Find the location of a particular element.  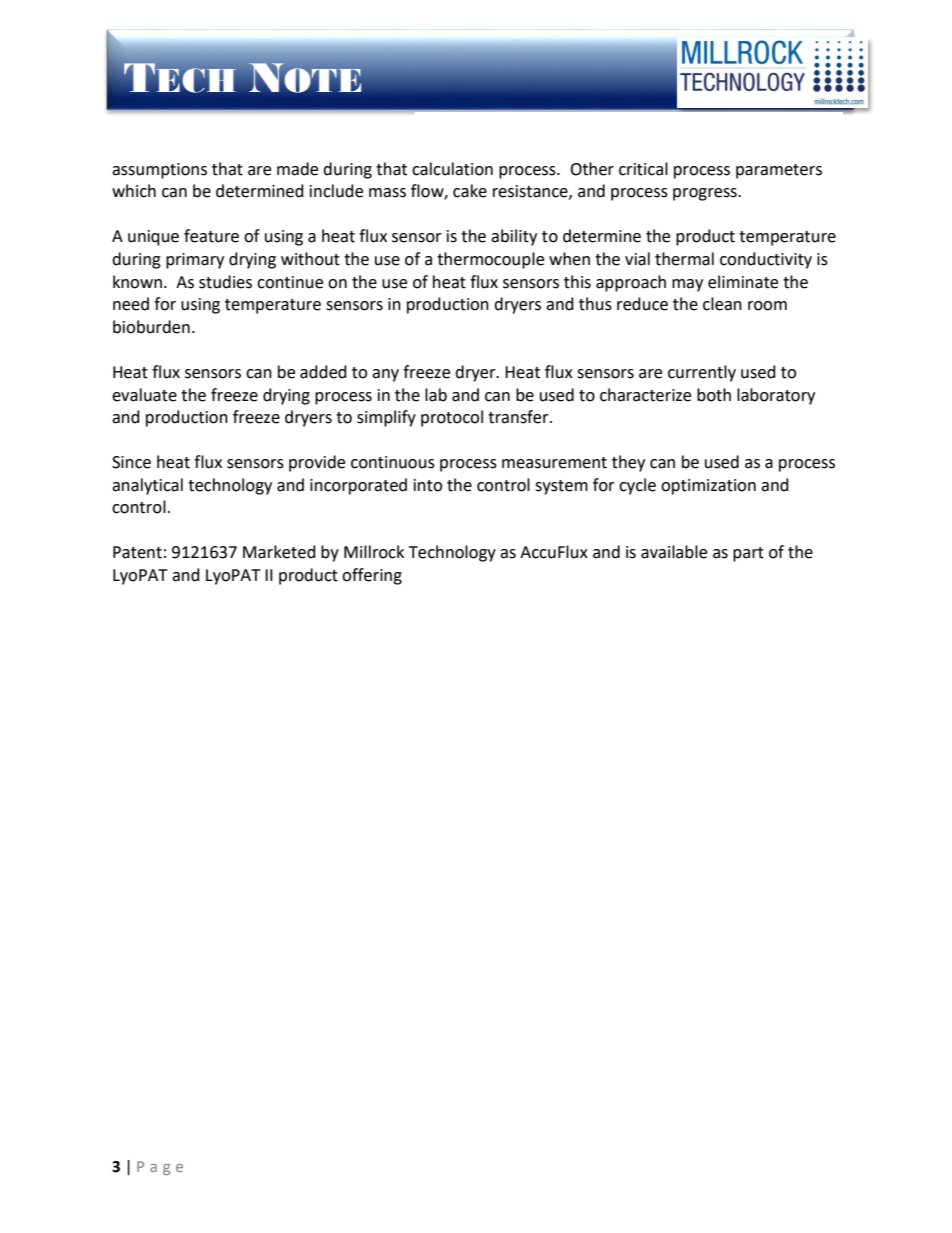

cake is located at coordinates (470, 191).
